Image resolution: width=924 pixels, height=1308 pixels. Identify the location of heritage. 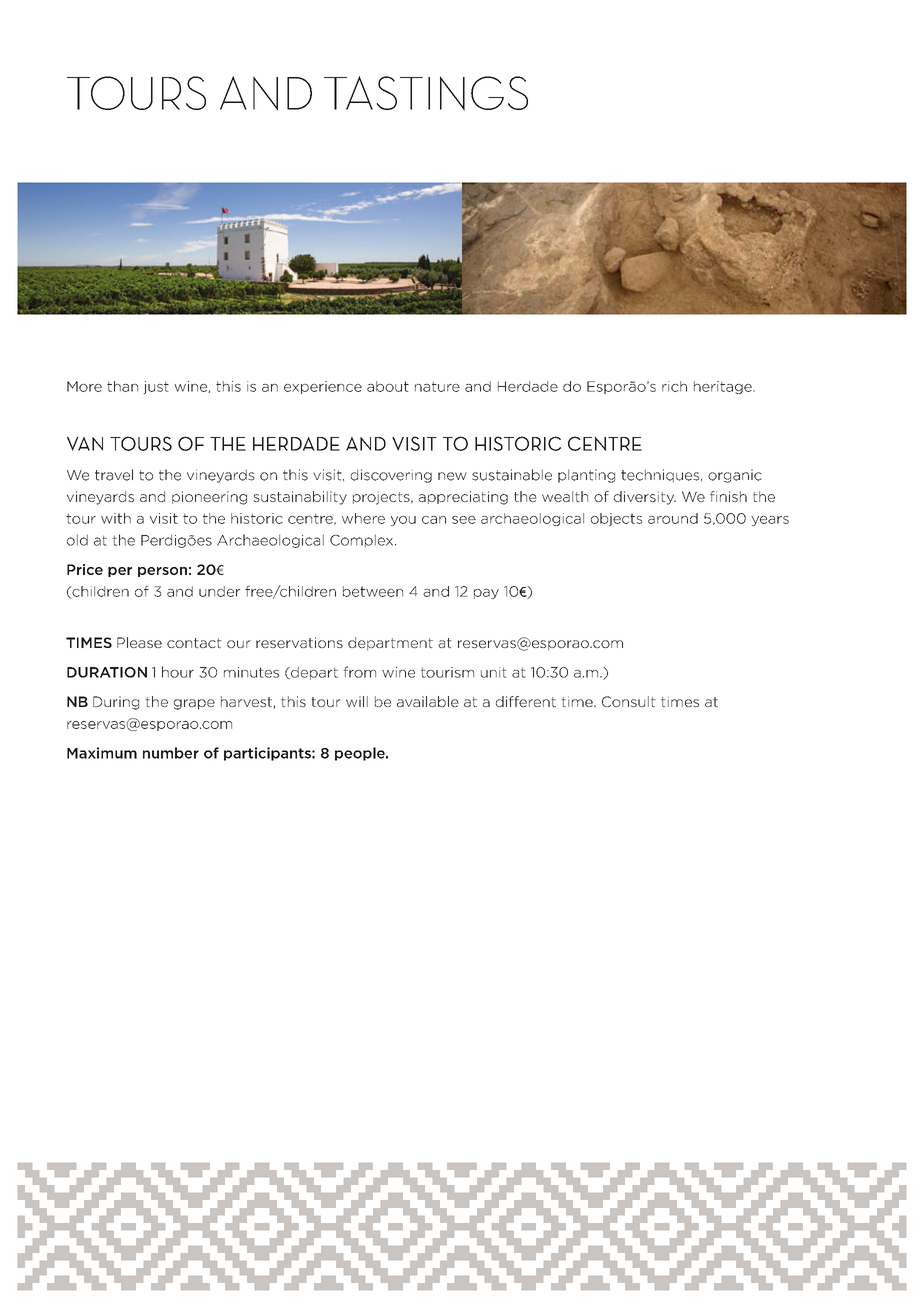
(724, 387).
